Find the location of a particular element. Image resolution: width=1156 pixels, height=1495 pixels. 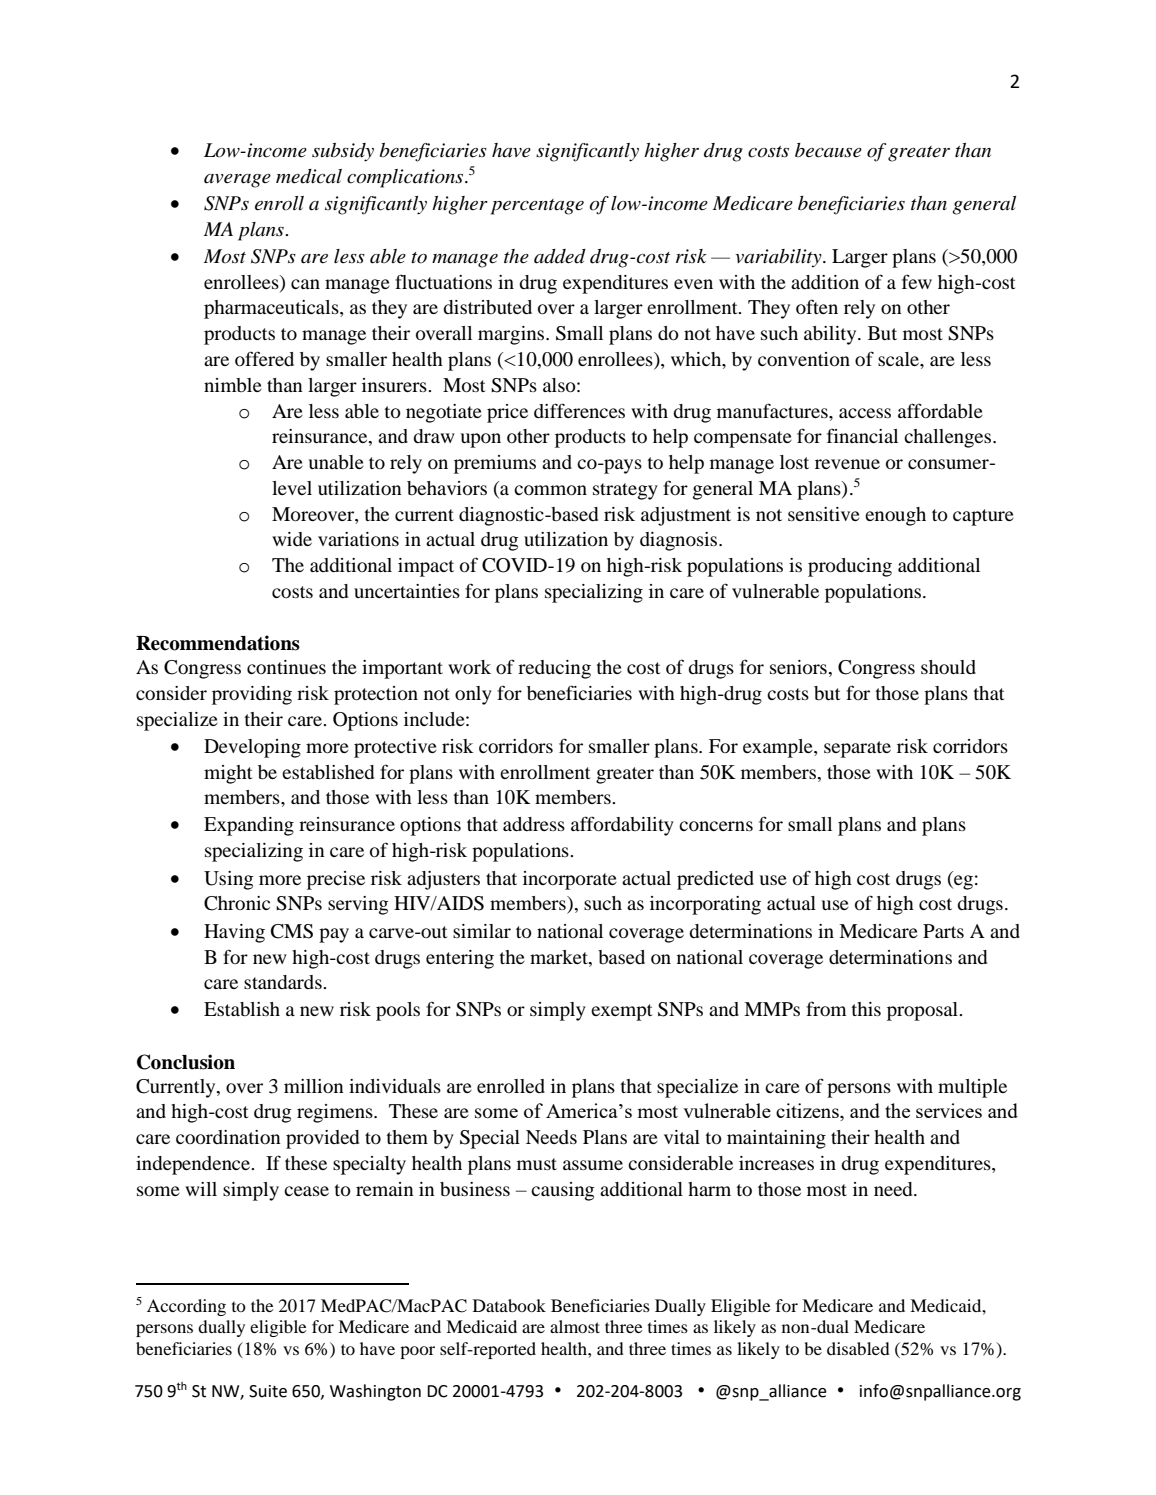

assume is located at coordinates (593, 1165).
